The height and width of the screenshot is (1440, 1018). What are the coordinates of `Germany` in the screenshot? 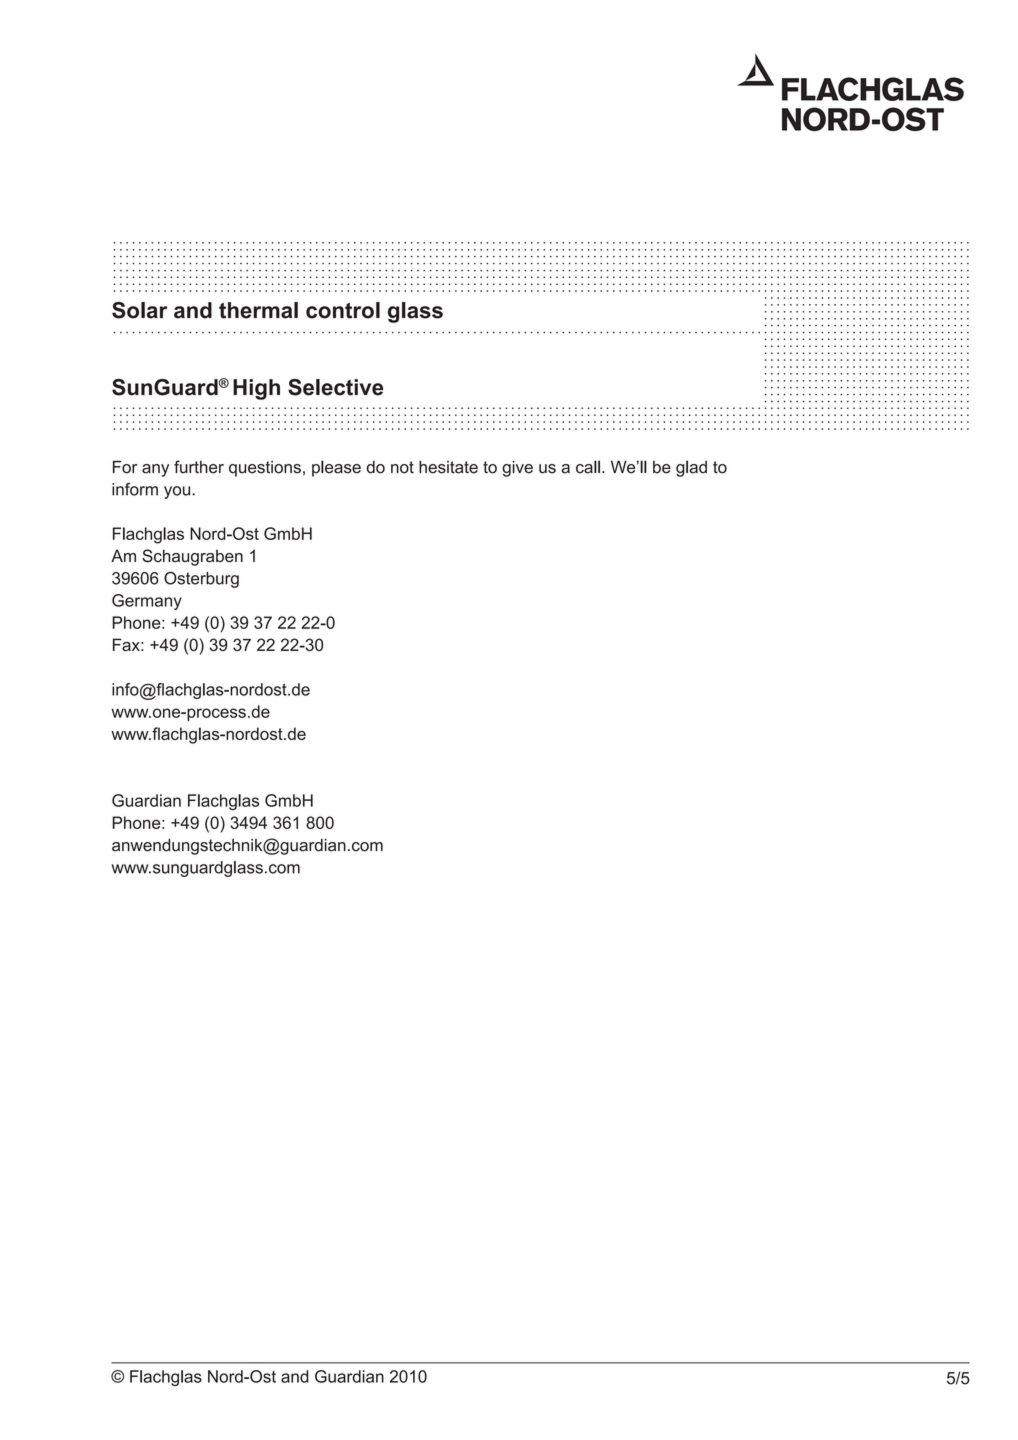 It's located at (147, 602).
